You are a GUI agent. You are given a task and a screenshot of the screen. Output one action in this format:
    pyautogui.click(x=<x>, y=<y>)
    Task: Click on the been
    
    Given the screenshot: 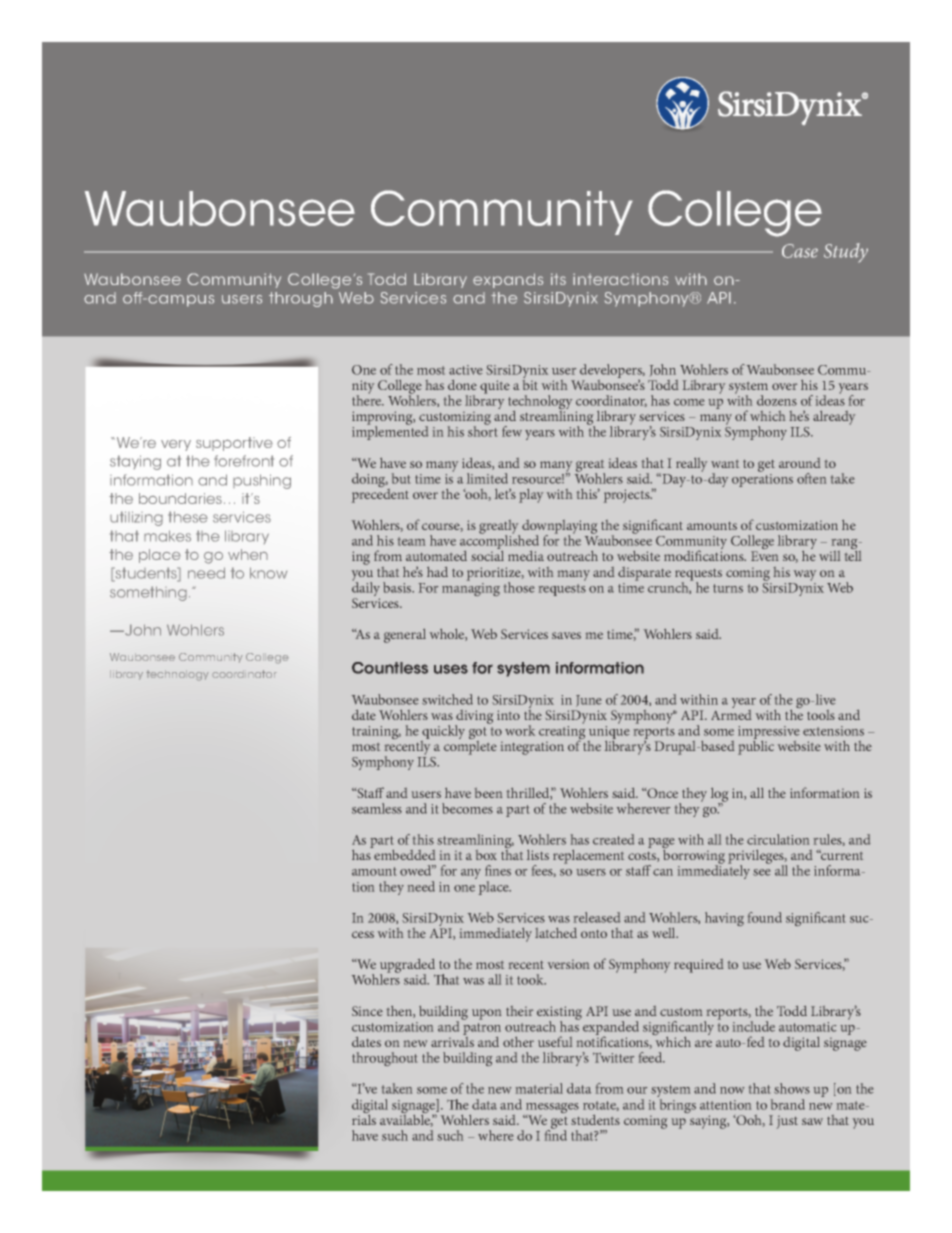 What is the action you would take?
    pyautogui.click(x=488, y=793)
